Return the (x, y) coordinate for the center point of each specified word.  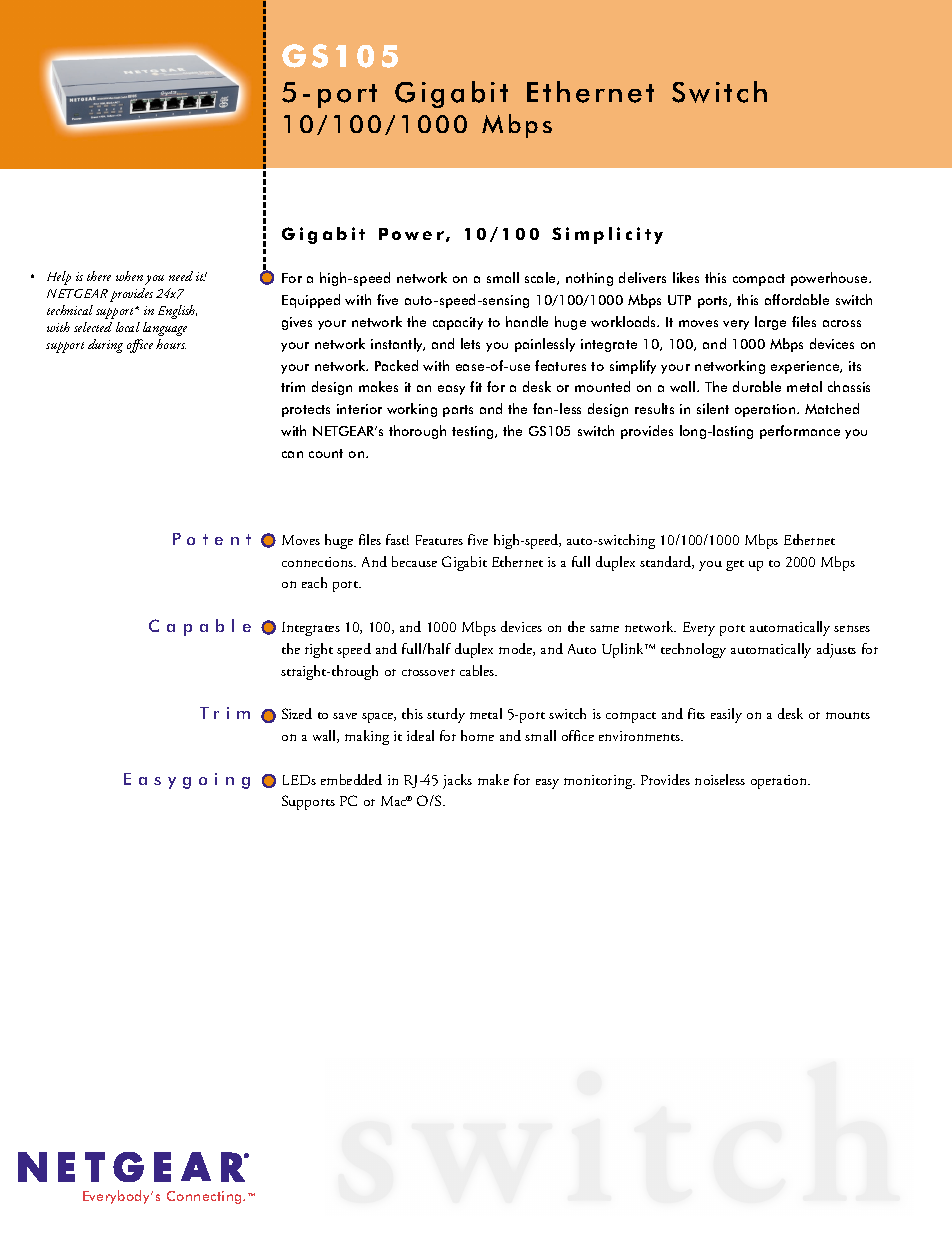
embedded (351, 779)
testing (474, 432)
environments (641, 736)
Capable (200, 627)
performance (800, 432)
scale (541, 278)
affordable (797, 299)
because (414, 561)
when (129, 276)
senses (852, 628)
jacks (457, 781)
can (292, 454)
